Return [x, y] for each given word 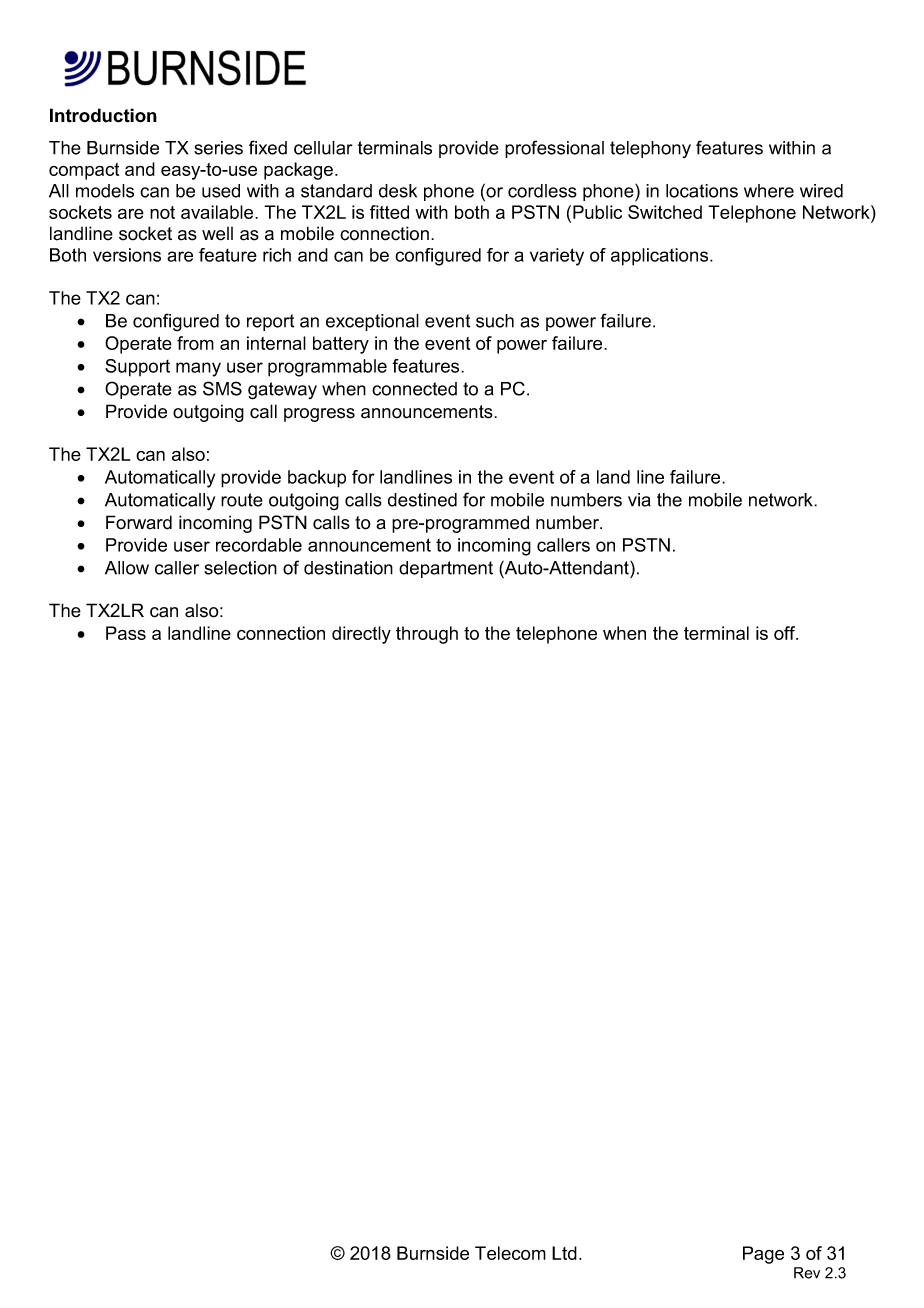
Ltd [564, 1253]
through [427, 635]
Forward [139, 522]
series [218, 148]
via [639, 500]
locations [702, 191]
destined [422, 500]
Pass [126, 633]
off [786, 633]
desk [398, 191]
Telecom [510, 1253]
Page [763, 1255]
